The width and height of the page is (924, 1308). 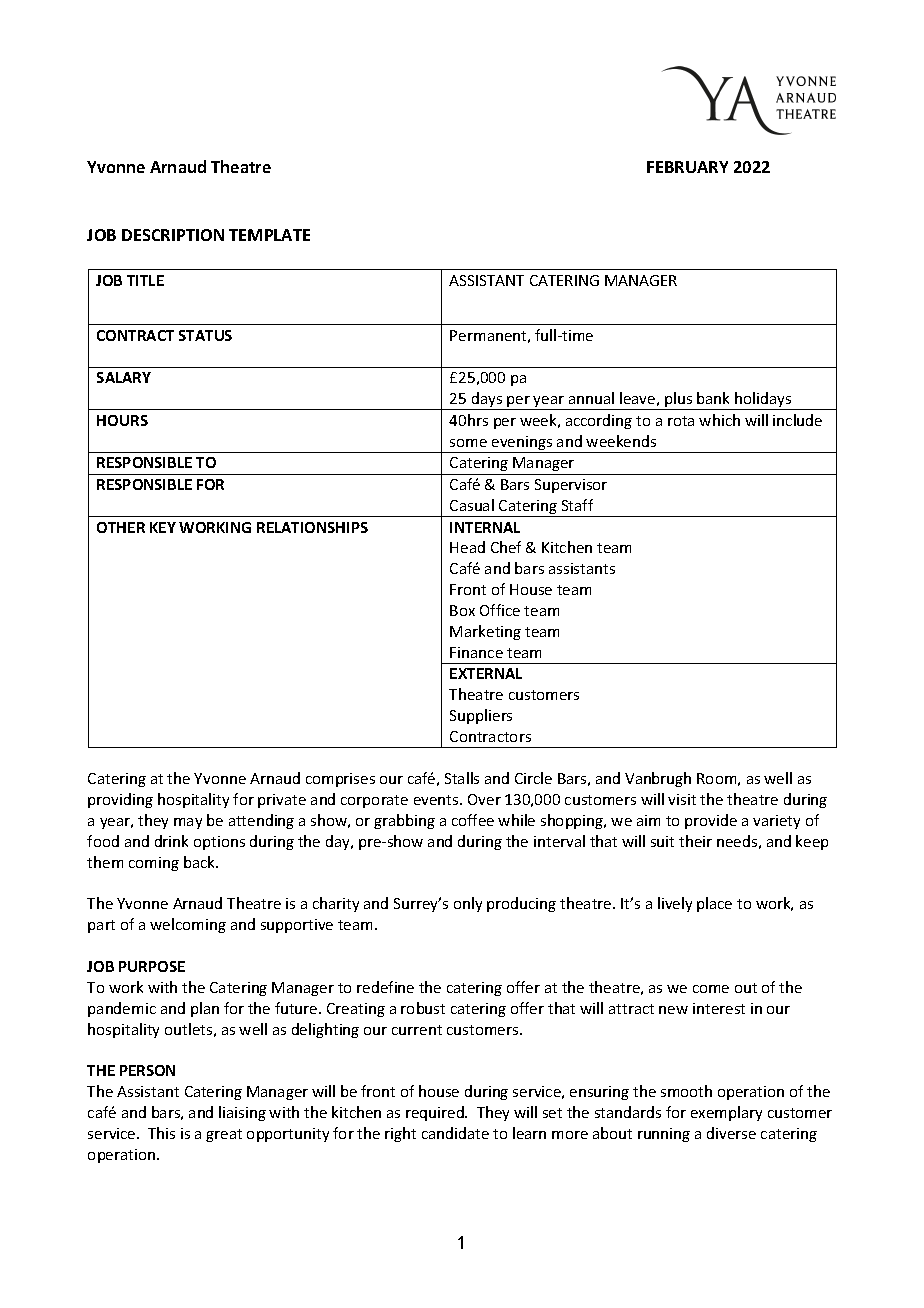 What do you see at coordinates (269, 235) in the page?
I see `TEMPLATE` at bounding box center [269, 235].
